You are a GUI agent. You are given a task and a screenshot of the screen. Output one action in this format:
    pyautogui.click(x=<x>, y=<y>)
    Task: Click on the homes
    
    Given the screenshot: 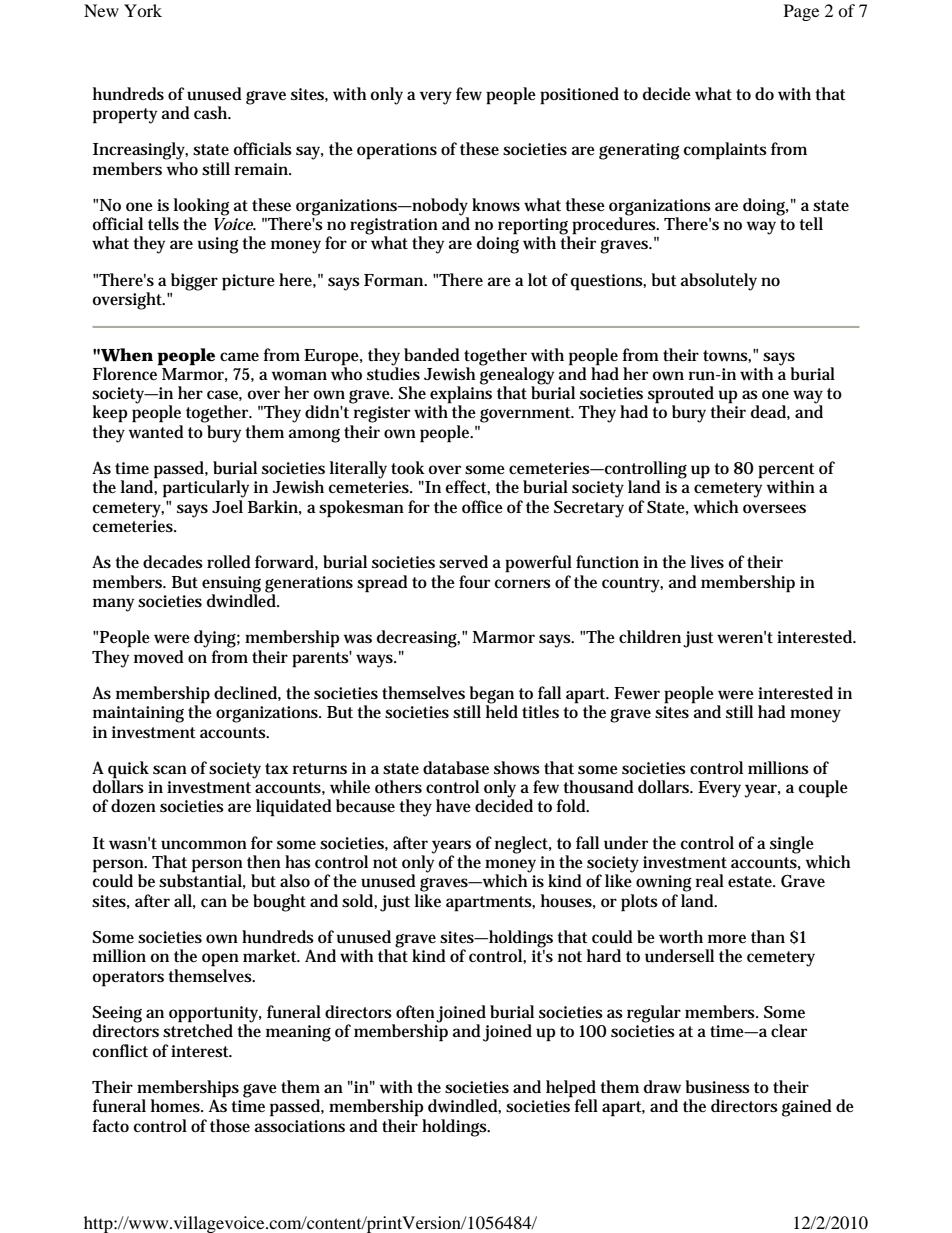 What is the action you would take?
    pyautogui.click(x=177, y=1105)
